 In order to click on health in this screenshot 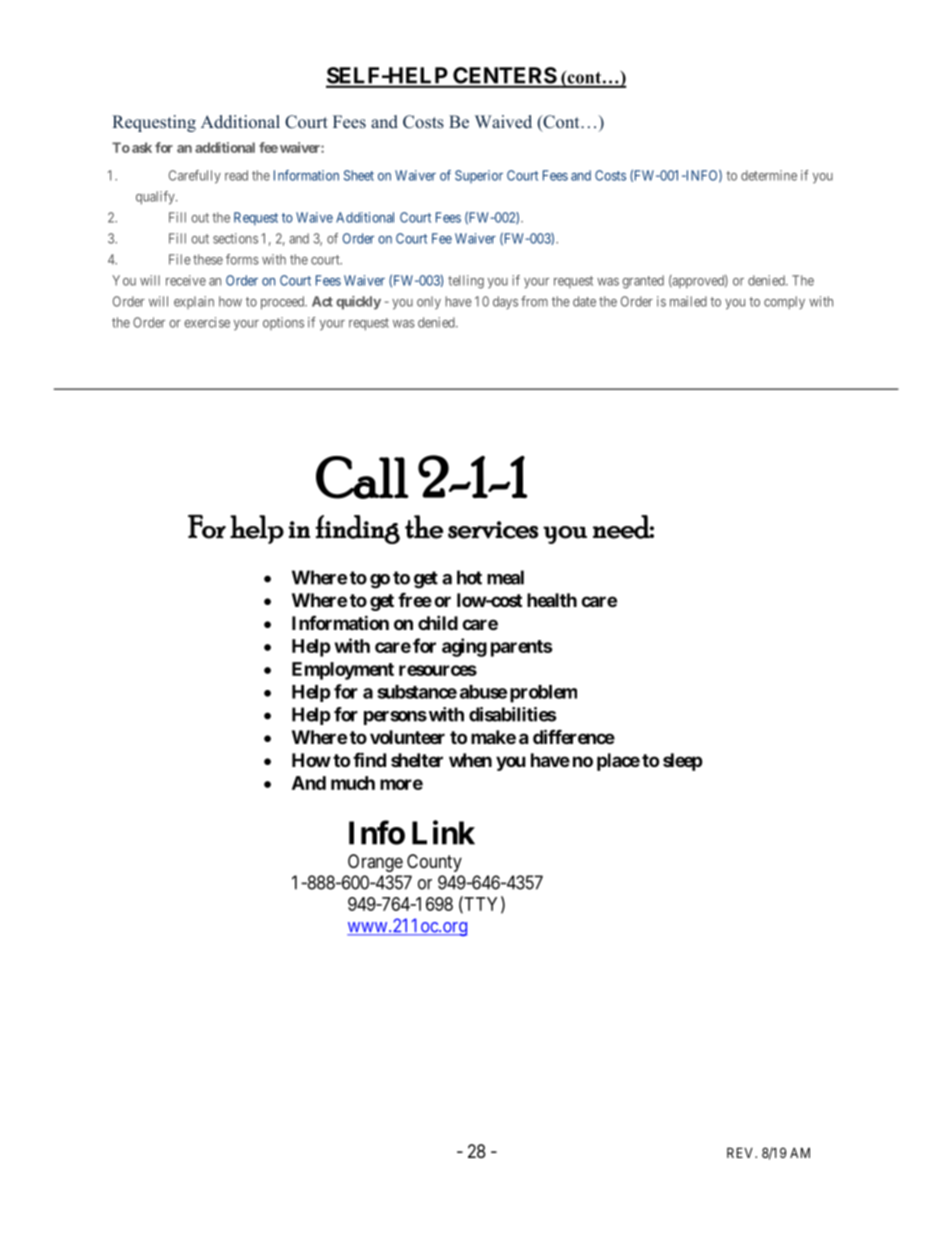, I will do `click(552, 600)`.
